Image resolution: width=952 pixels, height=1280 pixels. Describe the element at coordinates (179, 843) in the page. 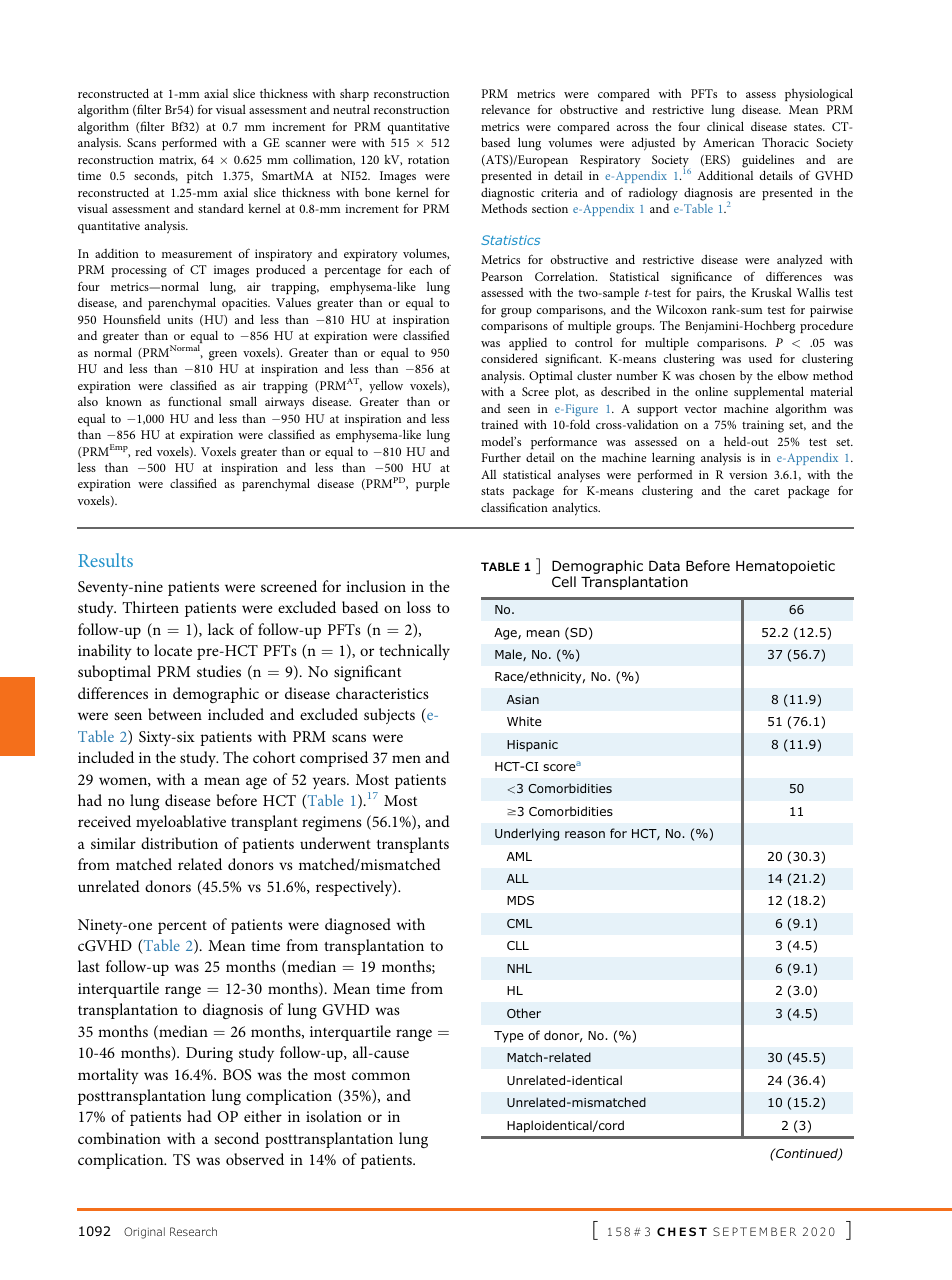

I see `distribution` at that location.
